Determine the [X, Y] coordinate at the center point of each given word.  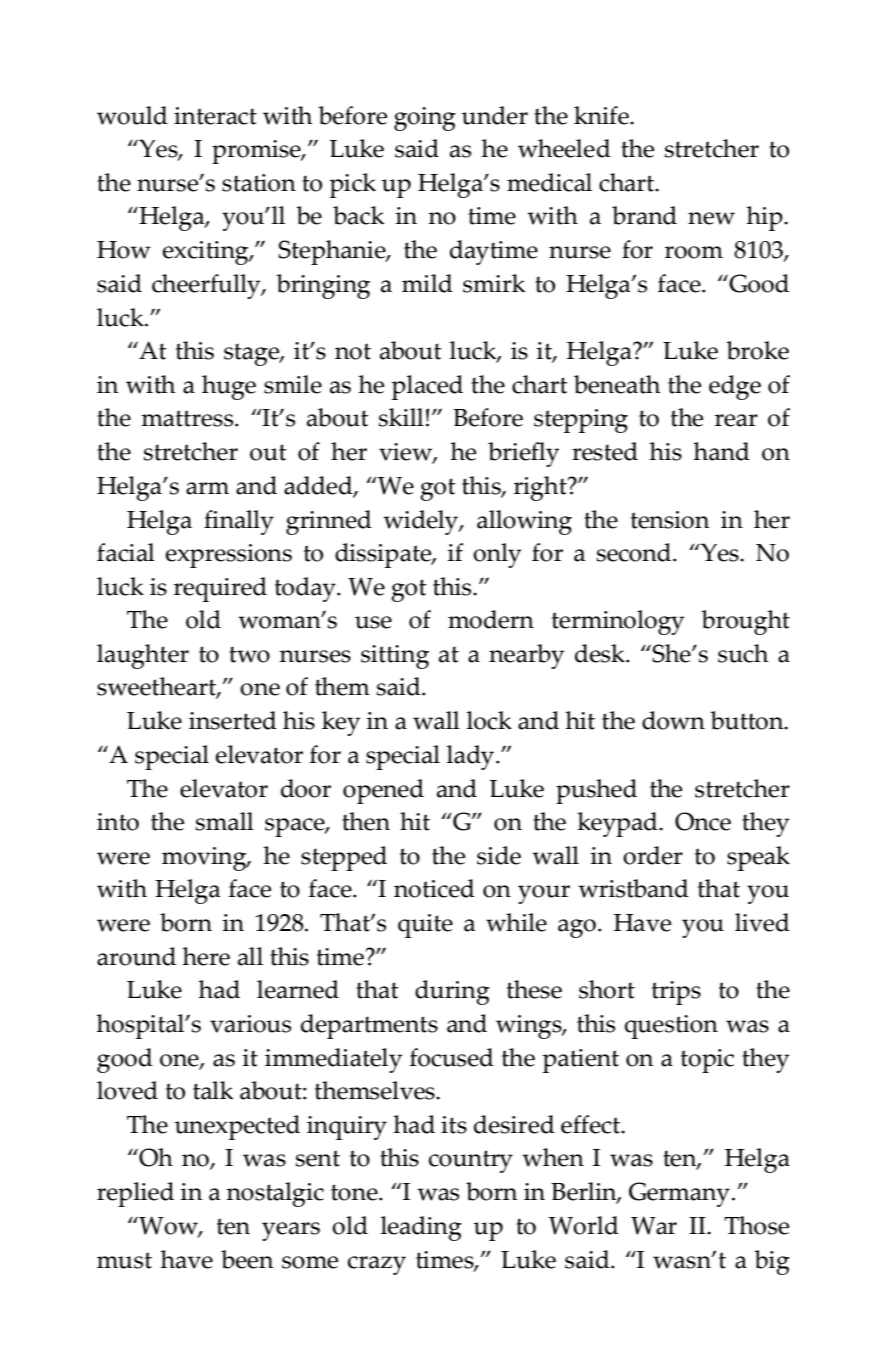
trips [676, 993]
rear [736, 420]
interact [215, 116]
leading [421, 1228]
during [452, 992]
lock [489, 720]
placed [427, 387]
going [425, 119]
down [673, 720]
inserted [233, 720]
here [206, 956]
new [711, 218]
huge [229, 387]
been [247, 1259]
